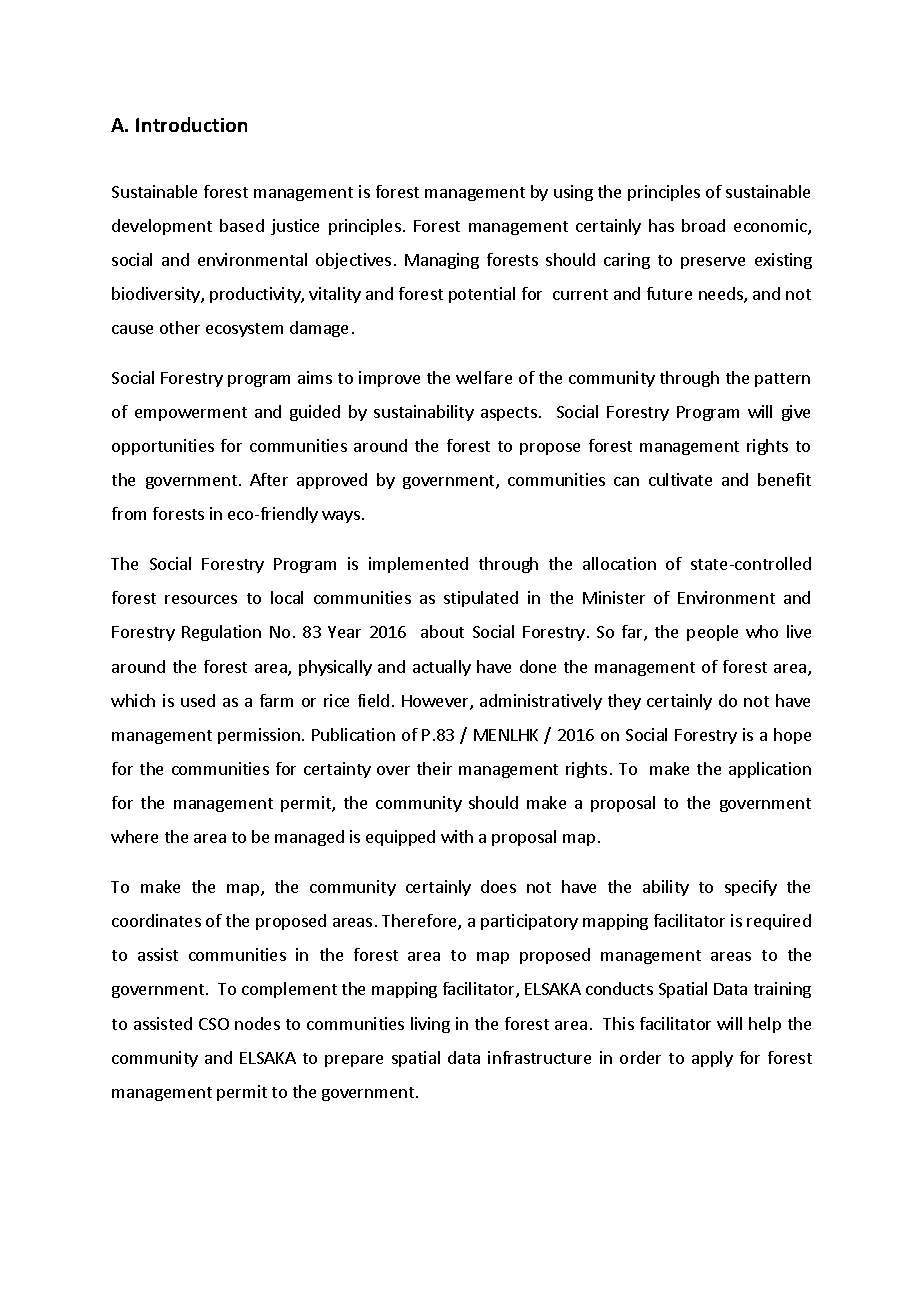 This screenshot has height=1308, width=924. What do you see at coordinates (712, 633) in the screenshot?
I see `people` at bounding box center [712, 633].
